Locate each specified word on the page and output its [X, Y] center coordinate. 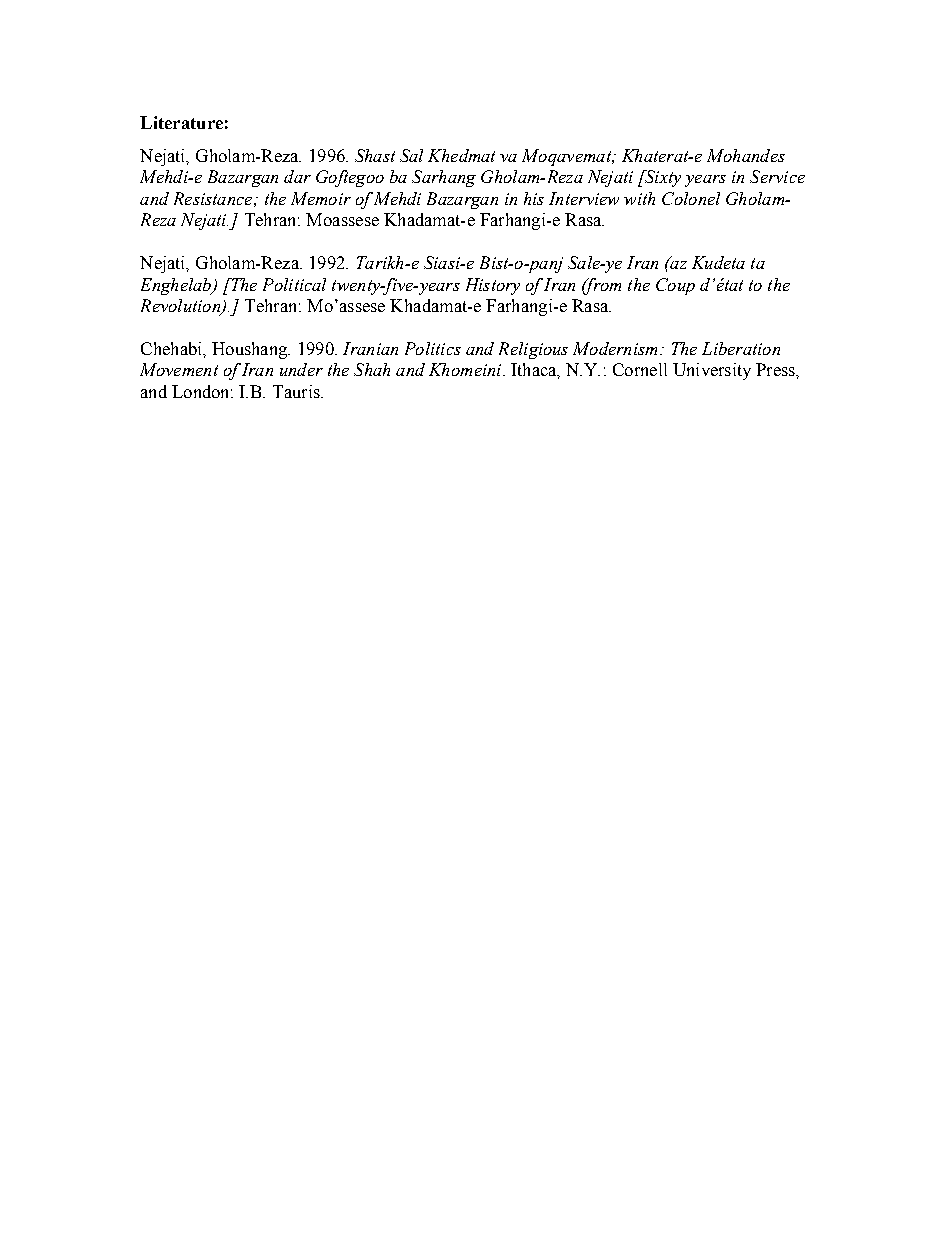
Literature [181, 122]
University [712, 371]
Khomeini [466, 369]
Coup [675, 286]
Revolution [182, 307]
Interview [584, 198]
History [493, 286]
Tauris [297, 391]
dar [297, 176]
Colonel [691, 198]
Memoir [321, 198]
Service [777, 176]
